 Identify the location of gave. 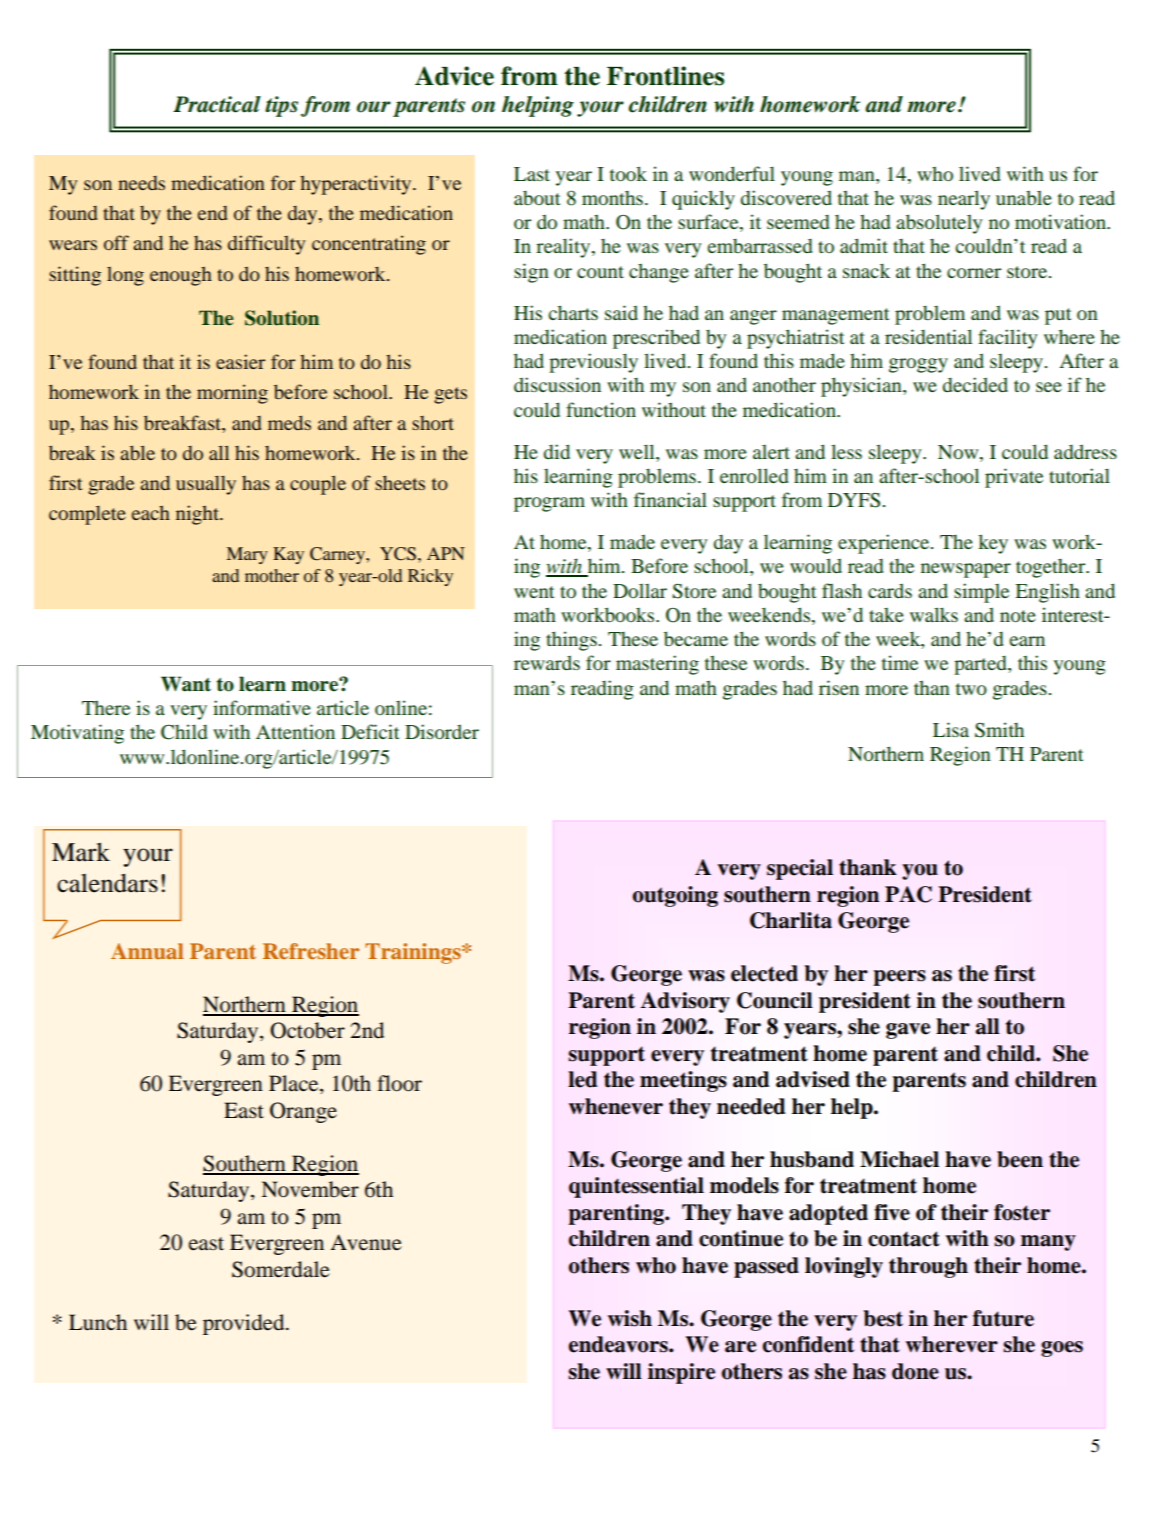
(908, 1031).
